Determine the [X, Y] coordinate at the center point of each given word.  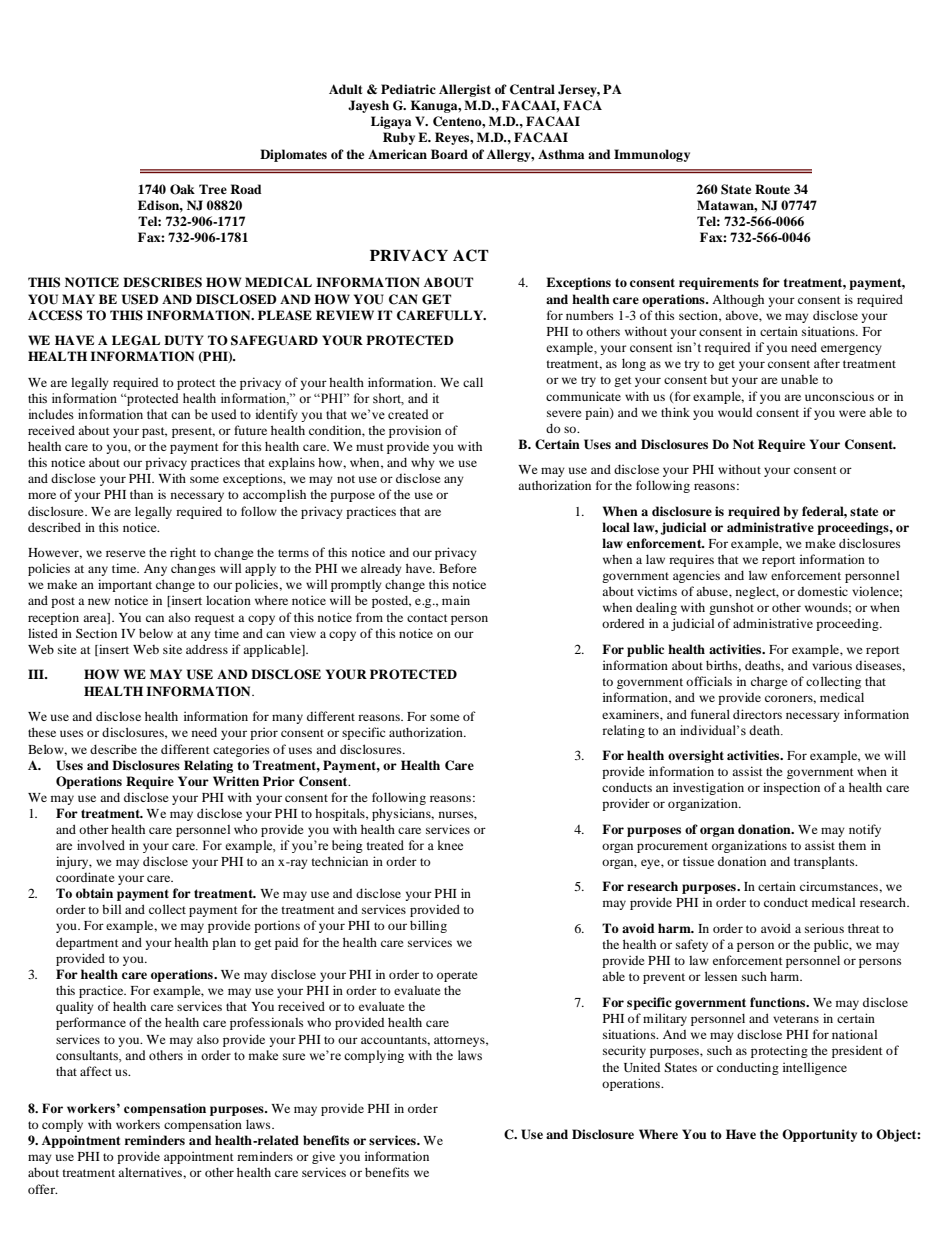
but [719, 379]
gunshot [731, 608]
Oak [182, 189]
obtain [94, 893]
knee [450, 845]
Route [772, 189]
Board [449, 154]
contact [427, 618]
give [323, 1157]
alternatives [151, 1172]
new [99, 601]
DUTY [184, 340]
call [473, 382]
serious [824, 928]
